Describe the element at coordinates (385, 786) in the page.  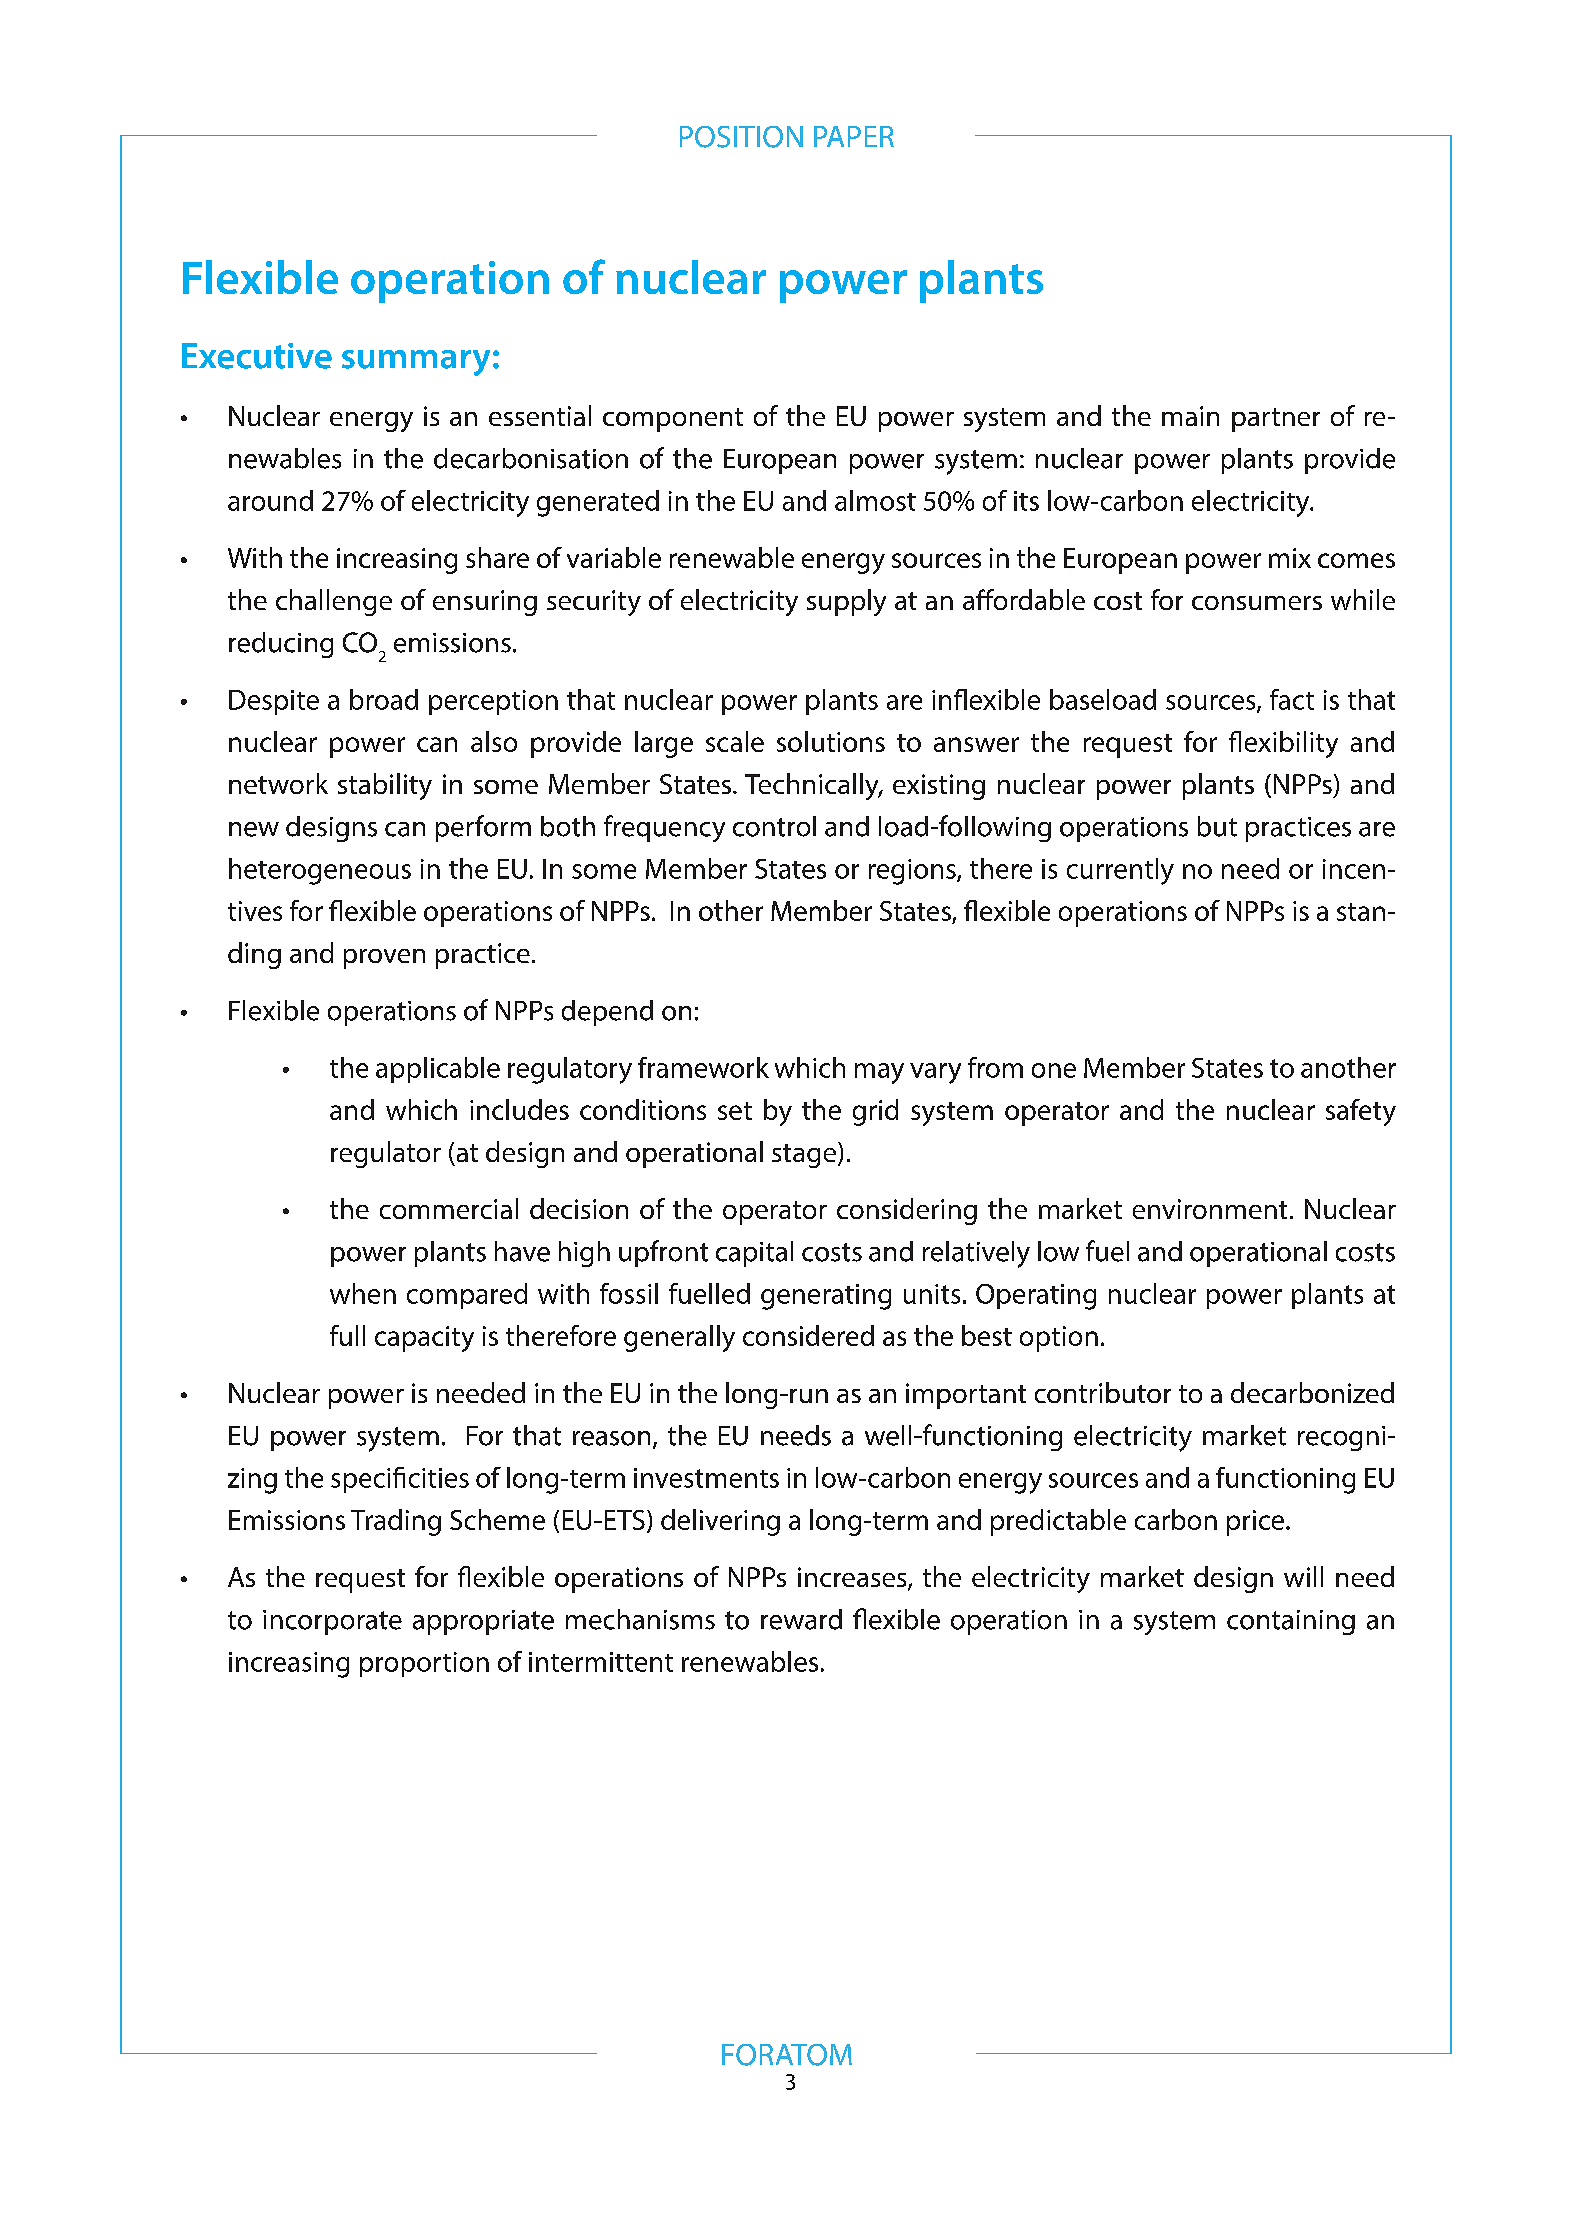
I see `stability` at that location.
